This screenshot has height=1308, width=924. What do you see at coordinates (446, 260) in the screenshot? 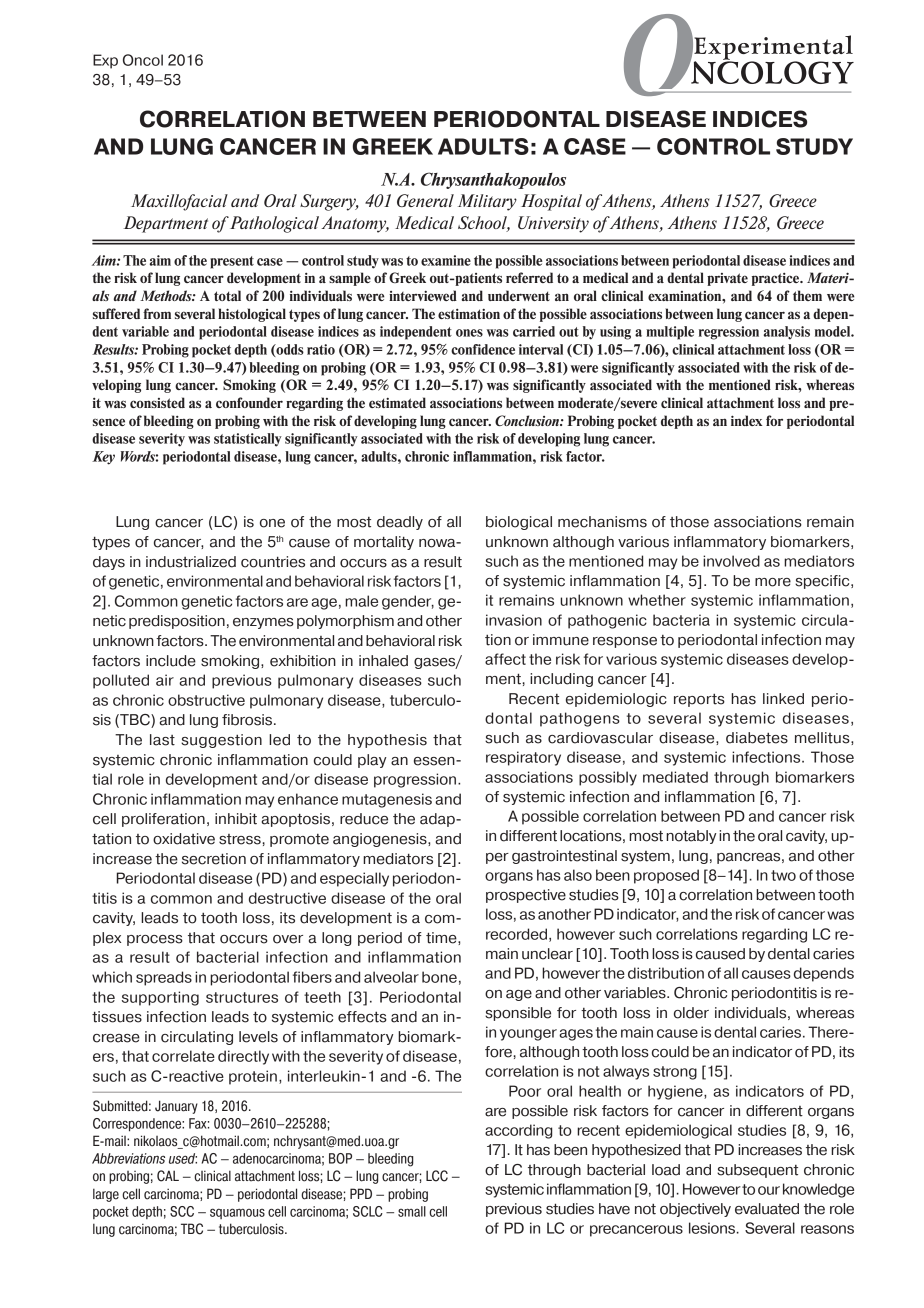
I see `examine` at bounding box center [446, 260].
